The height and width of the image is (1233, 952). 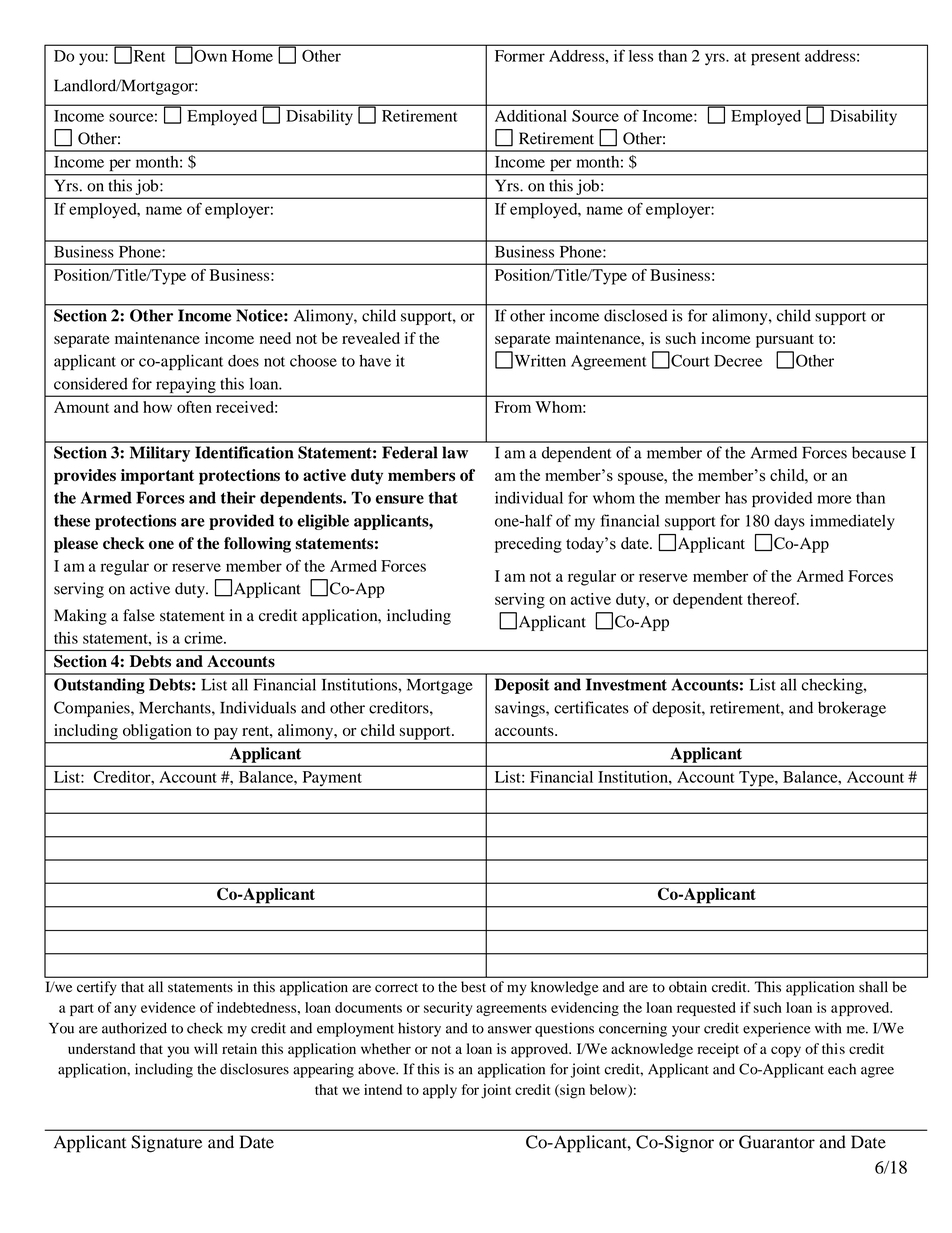 I want to click on present, so click(x=775, y=59).
